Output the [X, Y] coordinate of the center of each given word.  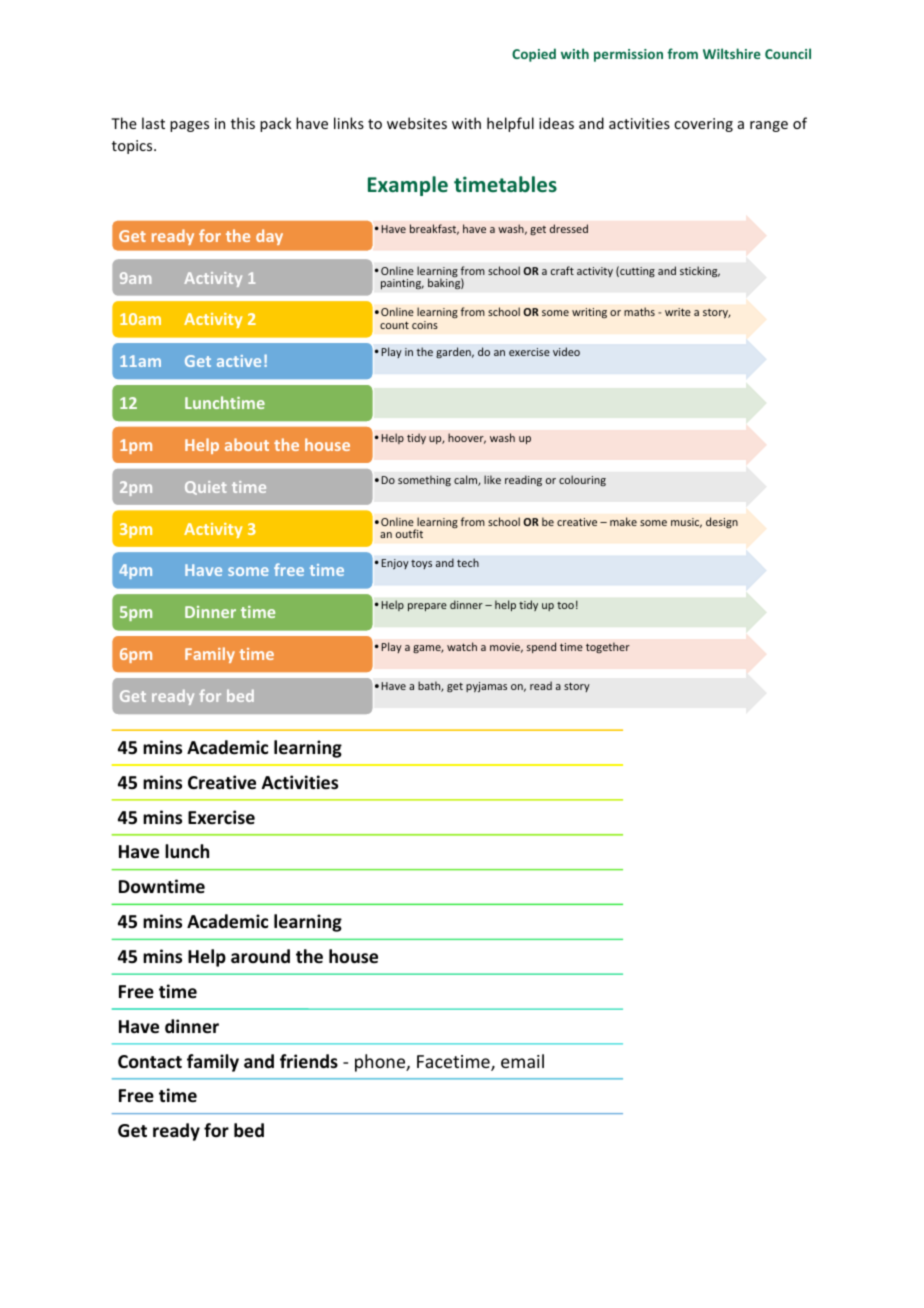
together [608, 647]
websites [417, 123]
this [243, 123]
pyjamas [486, 687]
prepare [427, 607]
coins [425, 325]
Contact [150, 1062]
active [239, 361]
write [678, 312]
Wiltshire [732, 53]
